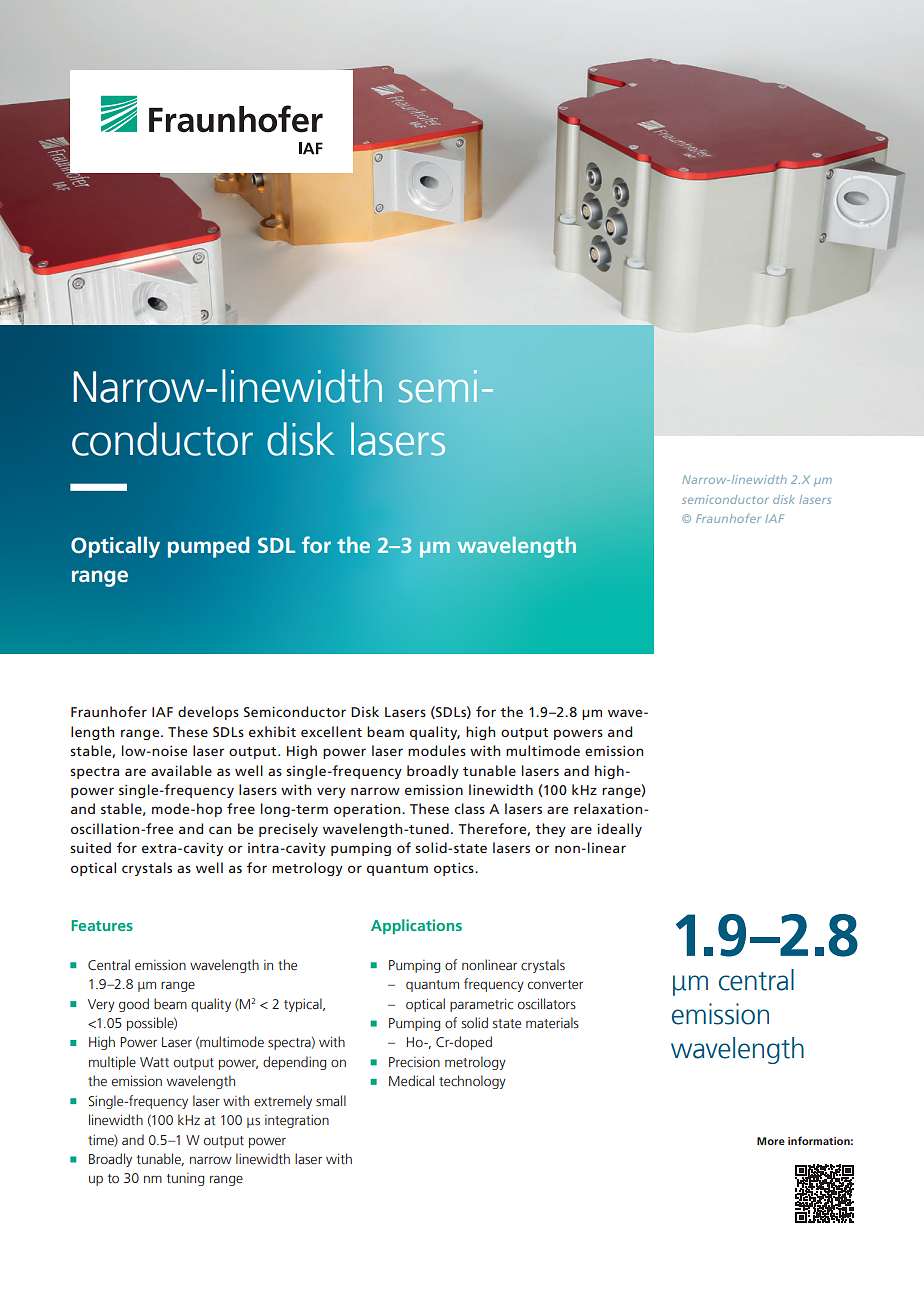 Image resolution: width=924 pixels, height=1308 pixels. Describe the element at coordinates (469, 808) in the screenshot. I see `class` at that location.
